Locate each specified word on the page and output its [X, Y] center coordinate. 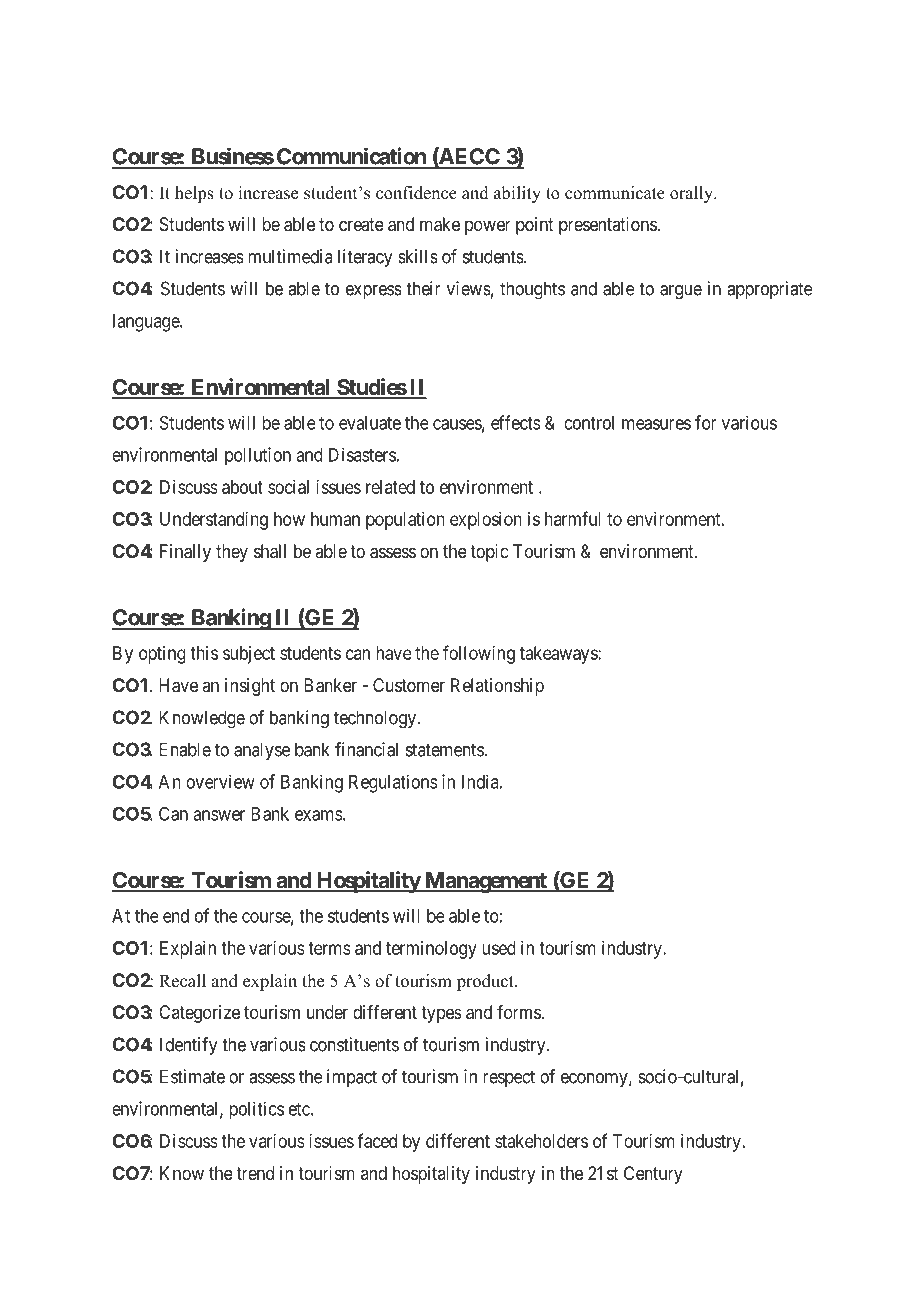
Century [653, 1175]
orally [692, 194]
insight [250, 687]
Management [485, 882]
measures [656, 424]
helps [194, 194]
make [440, 224]
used [499, 948]
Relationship [497, 687]
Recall [182, 981]
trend [255, 1173]
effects [516, 422]
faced [377, 1140]
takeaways [559, 655]
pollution [258, 456]
